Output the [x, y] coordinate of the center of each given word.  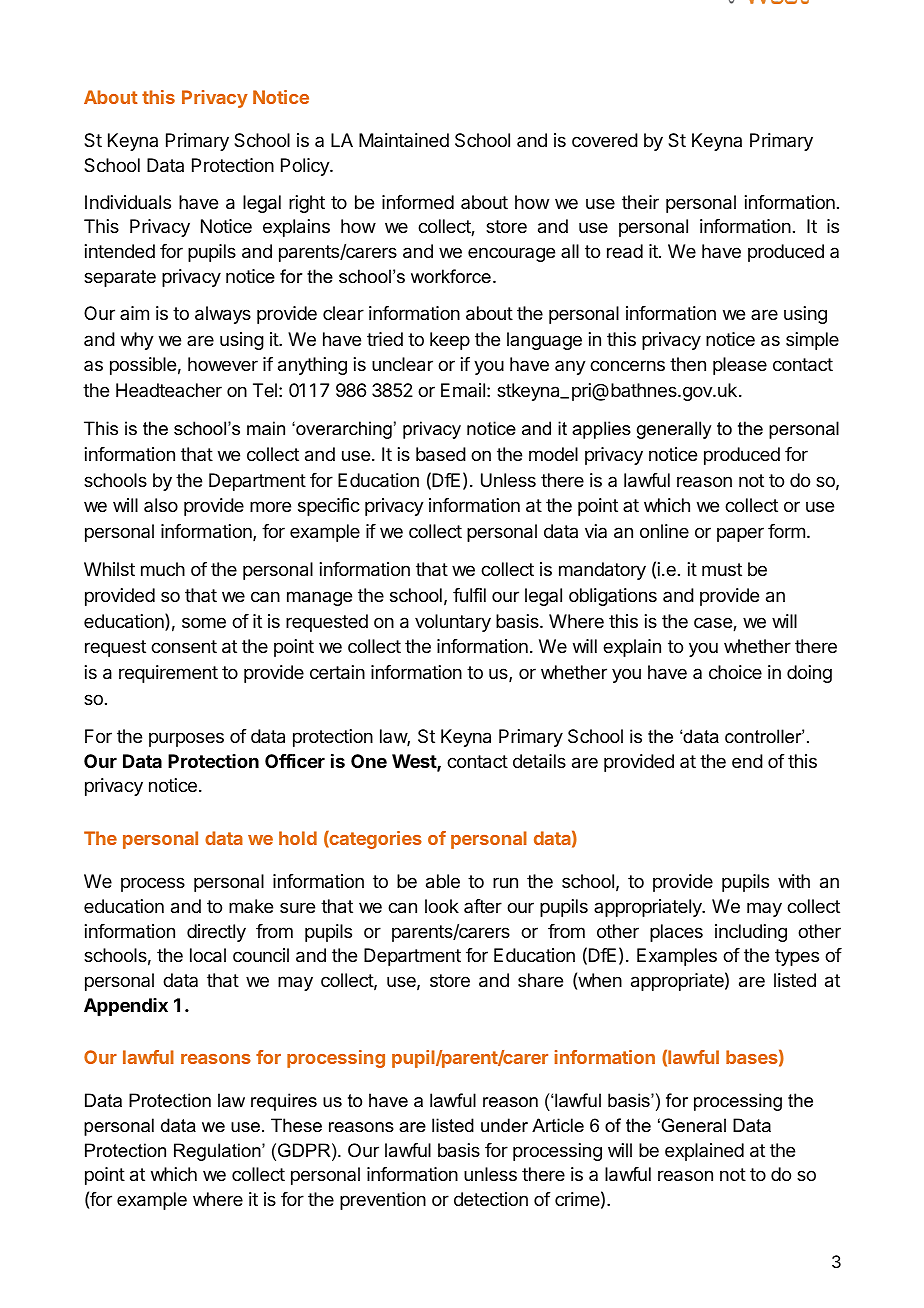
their [640, 202]
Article [558, 1125]
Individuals [128, 202]
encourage [511, 254]
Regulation [218, 1152]
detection [491, 1199]
